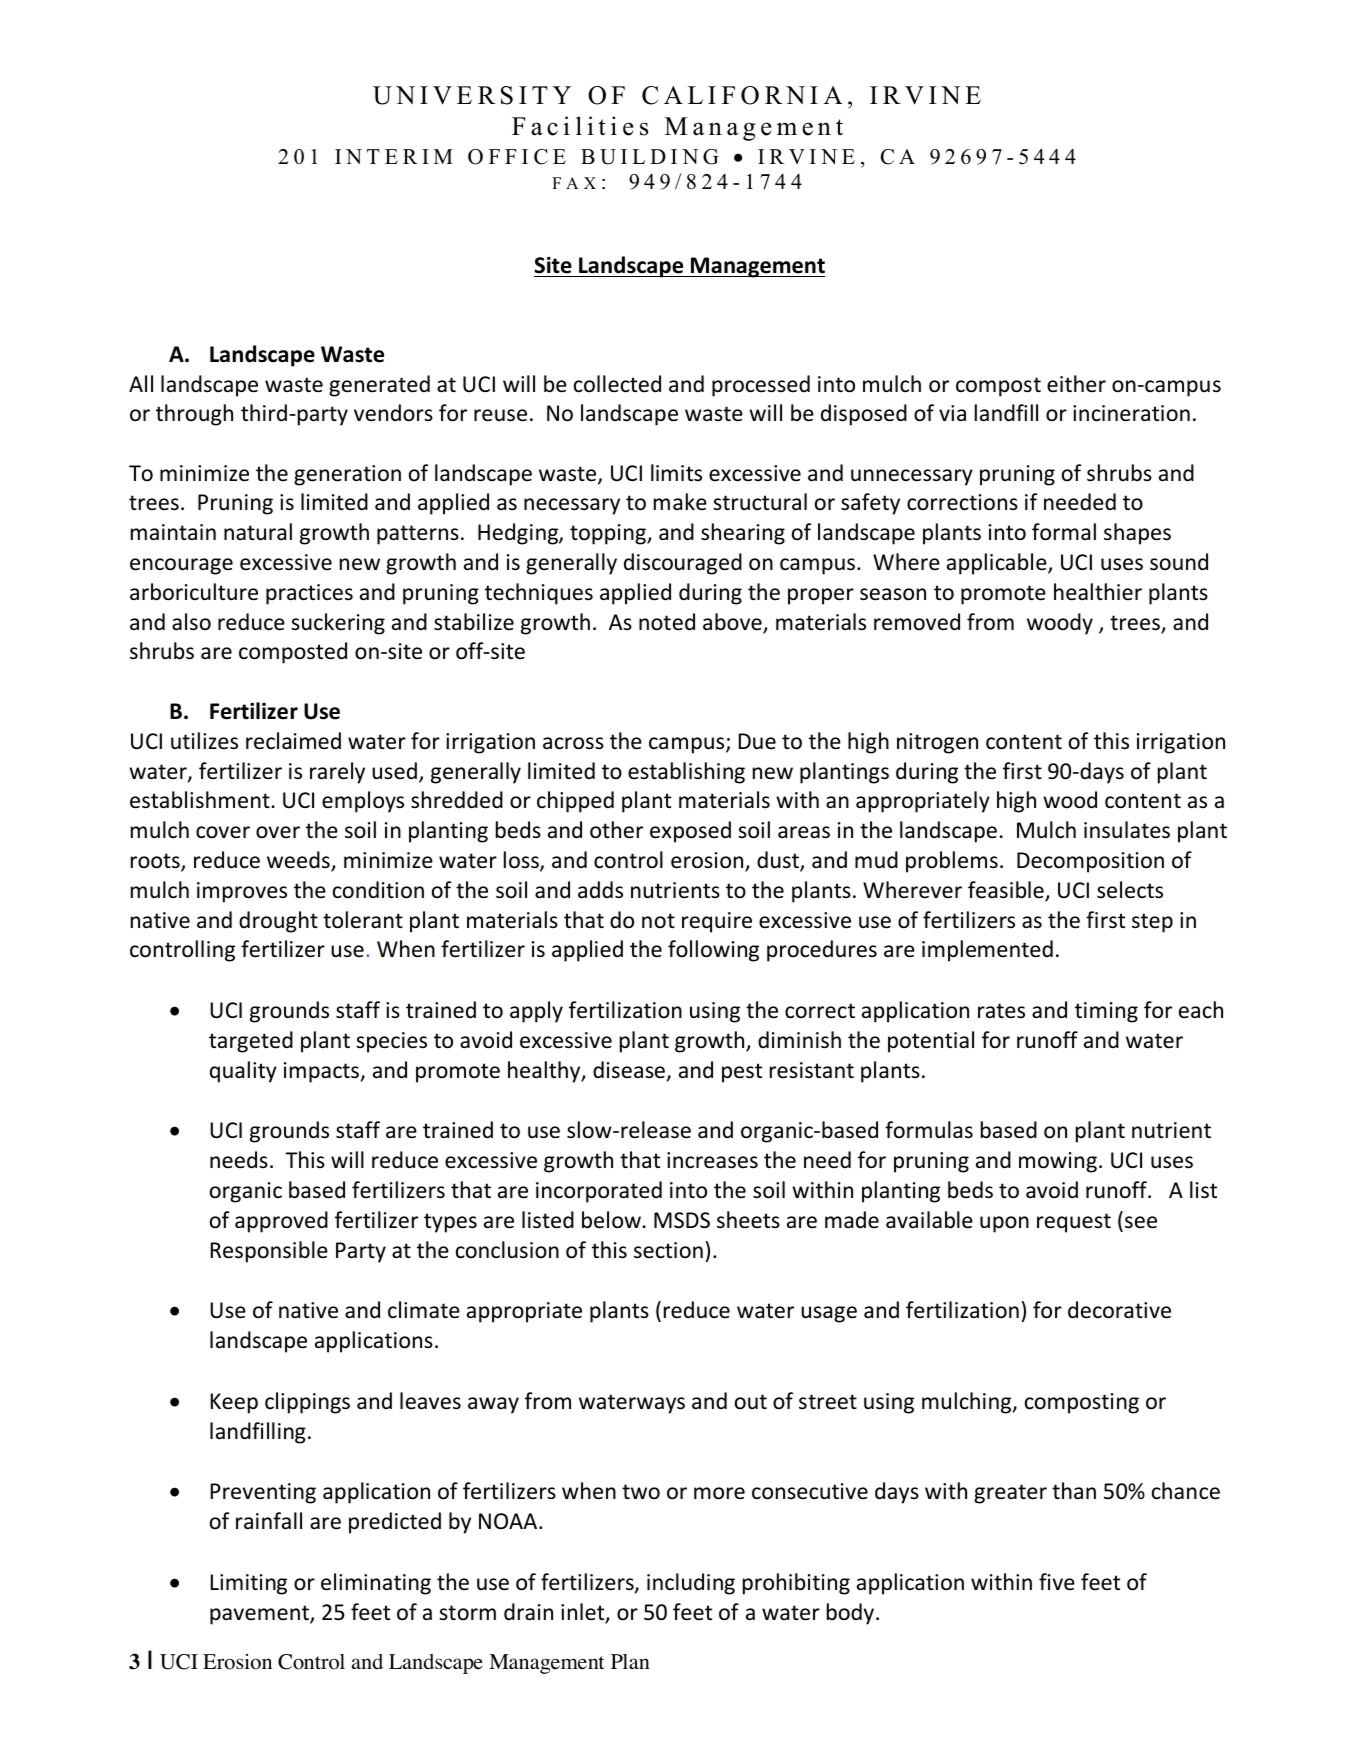  I want to click on formal, so click(1064, 532).
